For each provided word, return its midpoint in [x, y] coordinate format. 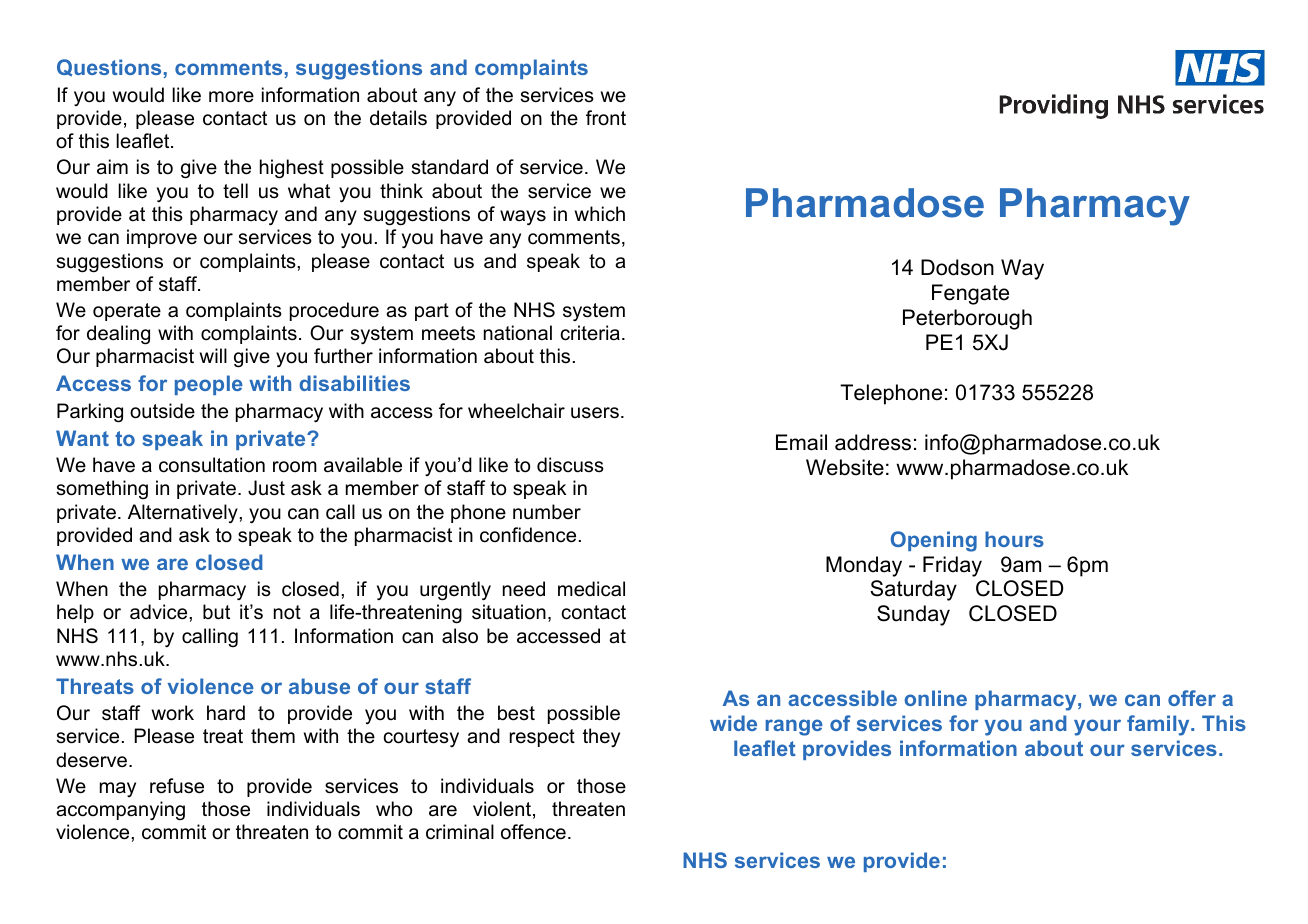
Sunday [913, 615]
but [216, 612]
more [231, 97]
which [600, 214]
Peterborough [967, 319]
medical [591, 589]
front [606, 118]
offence [533, 832]
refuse [177, 786]
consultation [212, 465]
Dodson [957, 267]
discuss [570, 465]
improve [162, 238]
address [873, 442]
